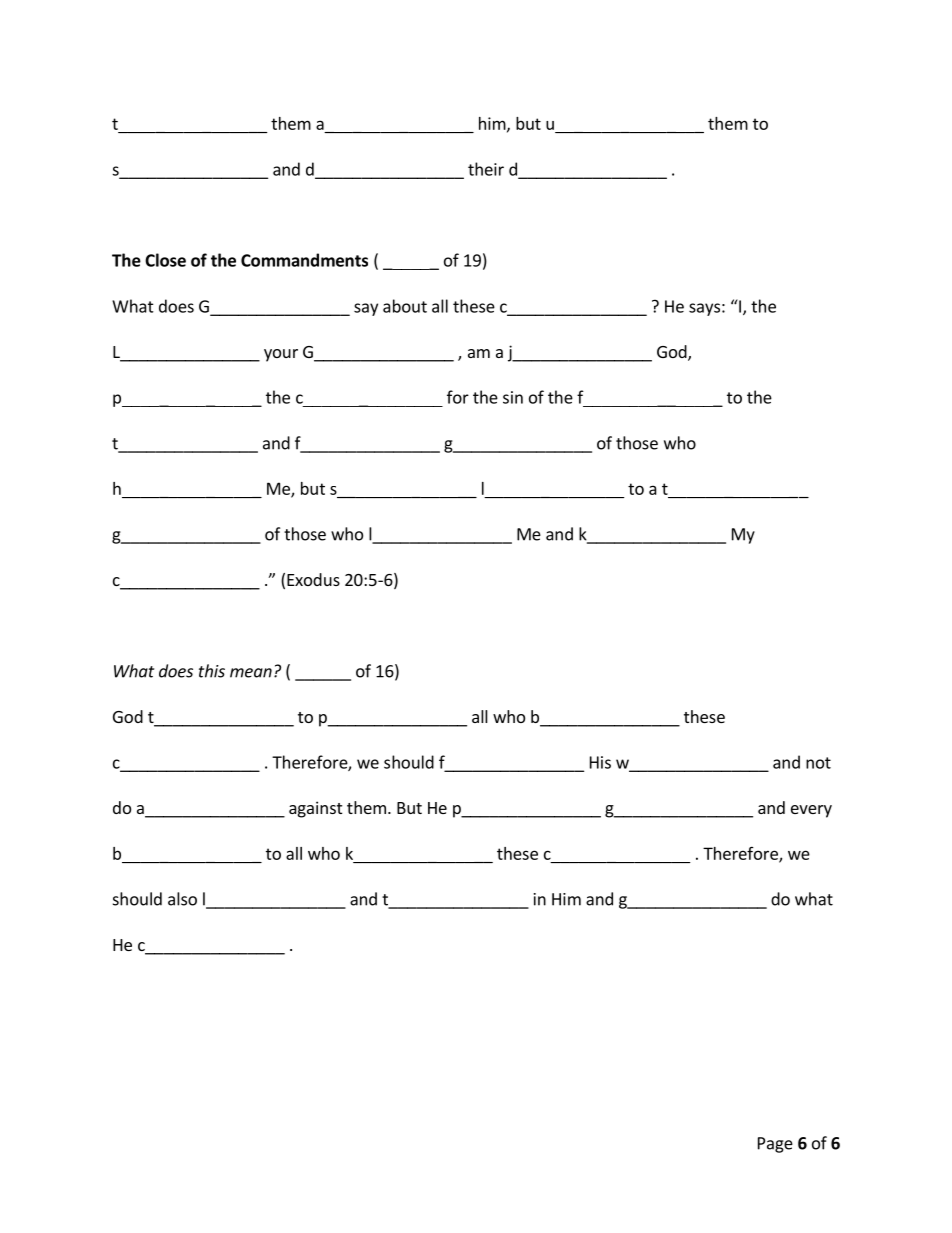 The image size is (952, 1233). What do you see at coordinates (486, 169) in the document?
I see `their` at bounding box center [486, 169].
